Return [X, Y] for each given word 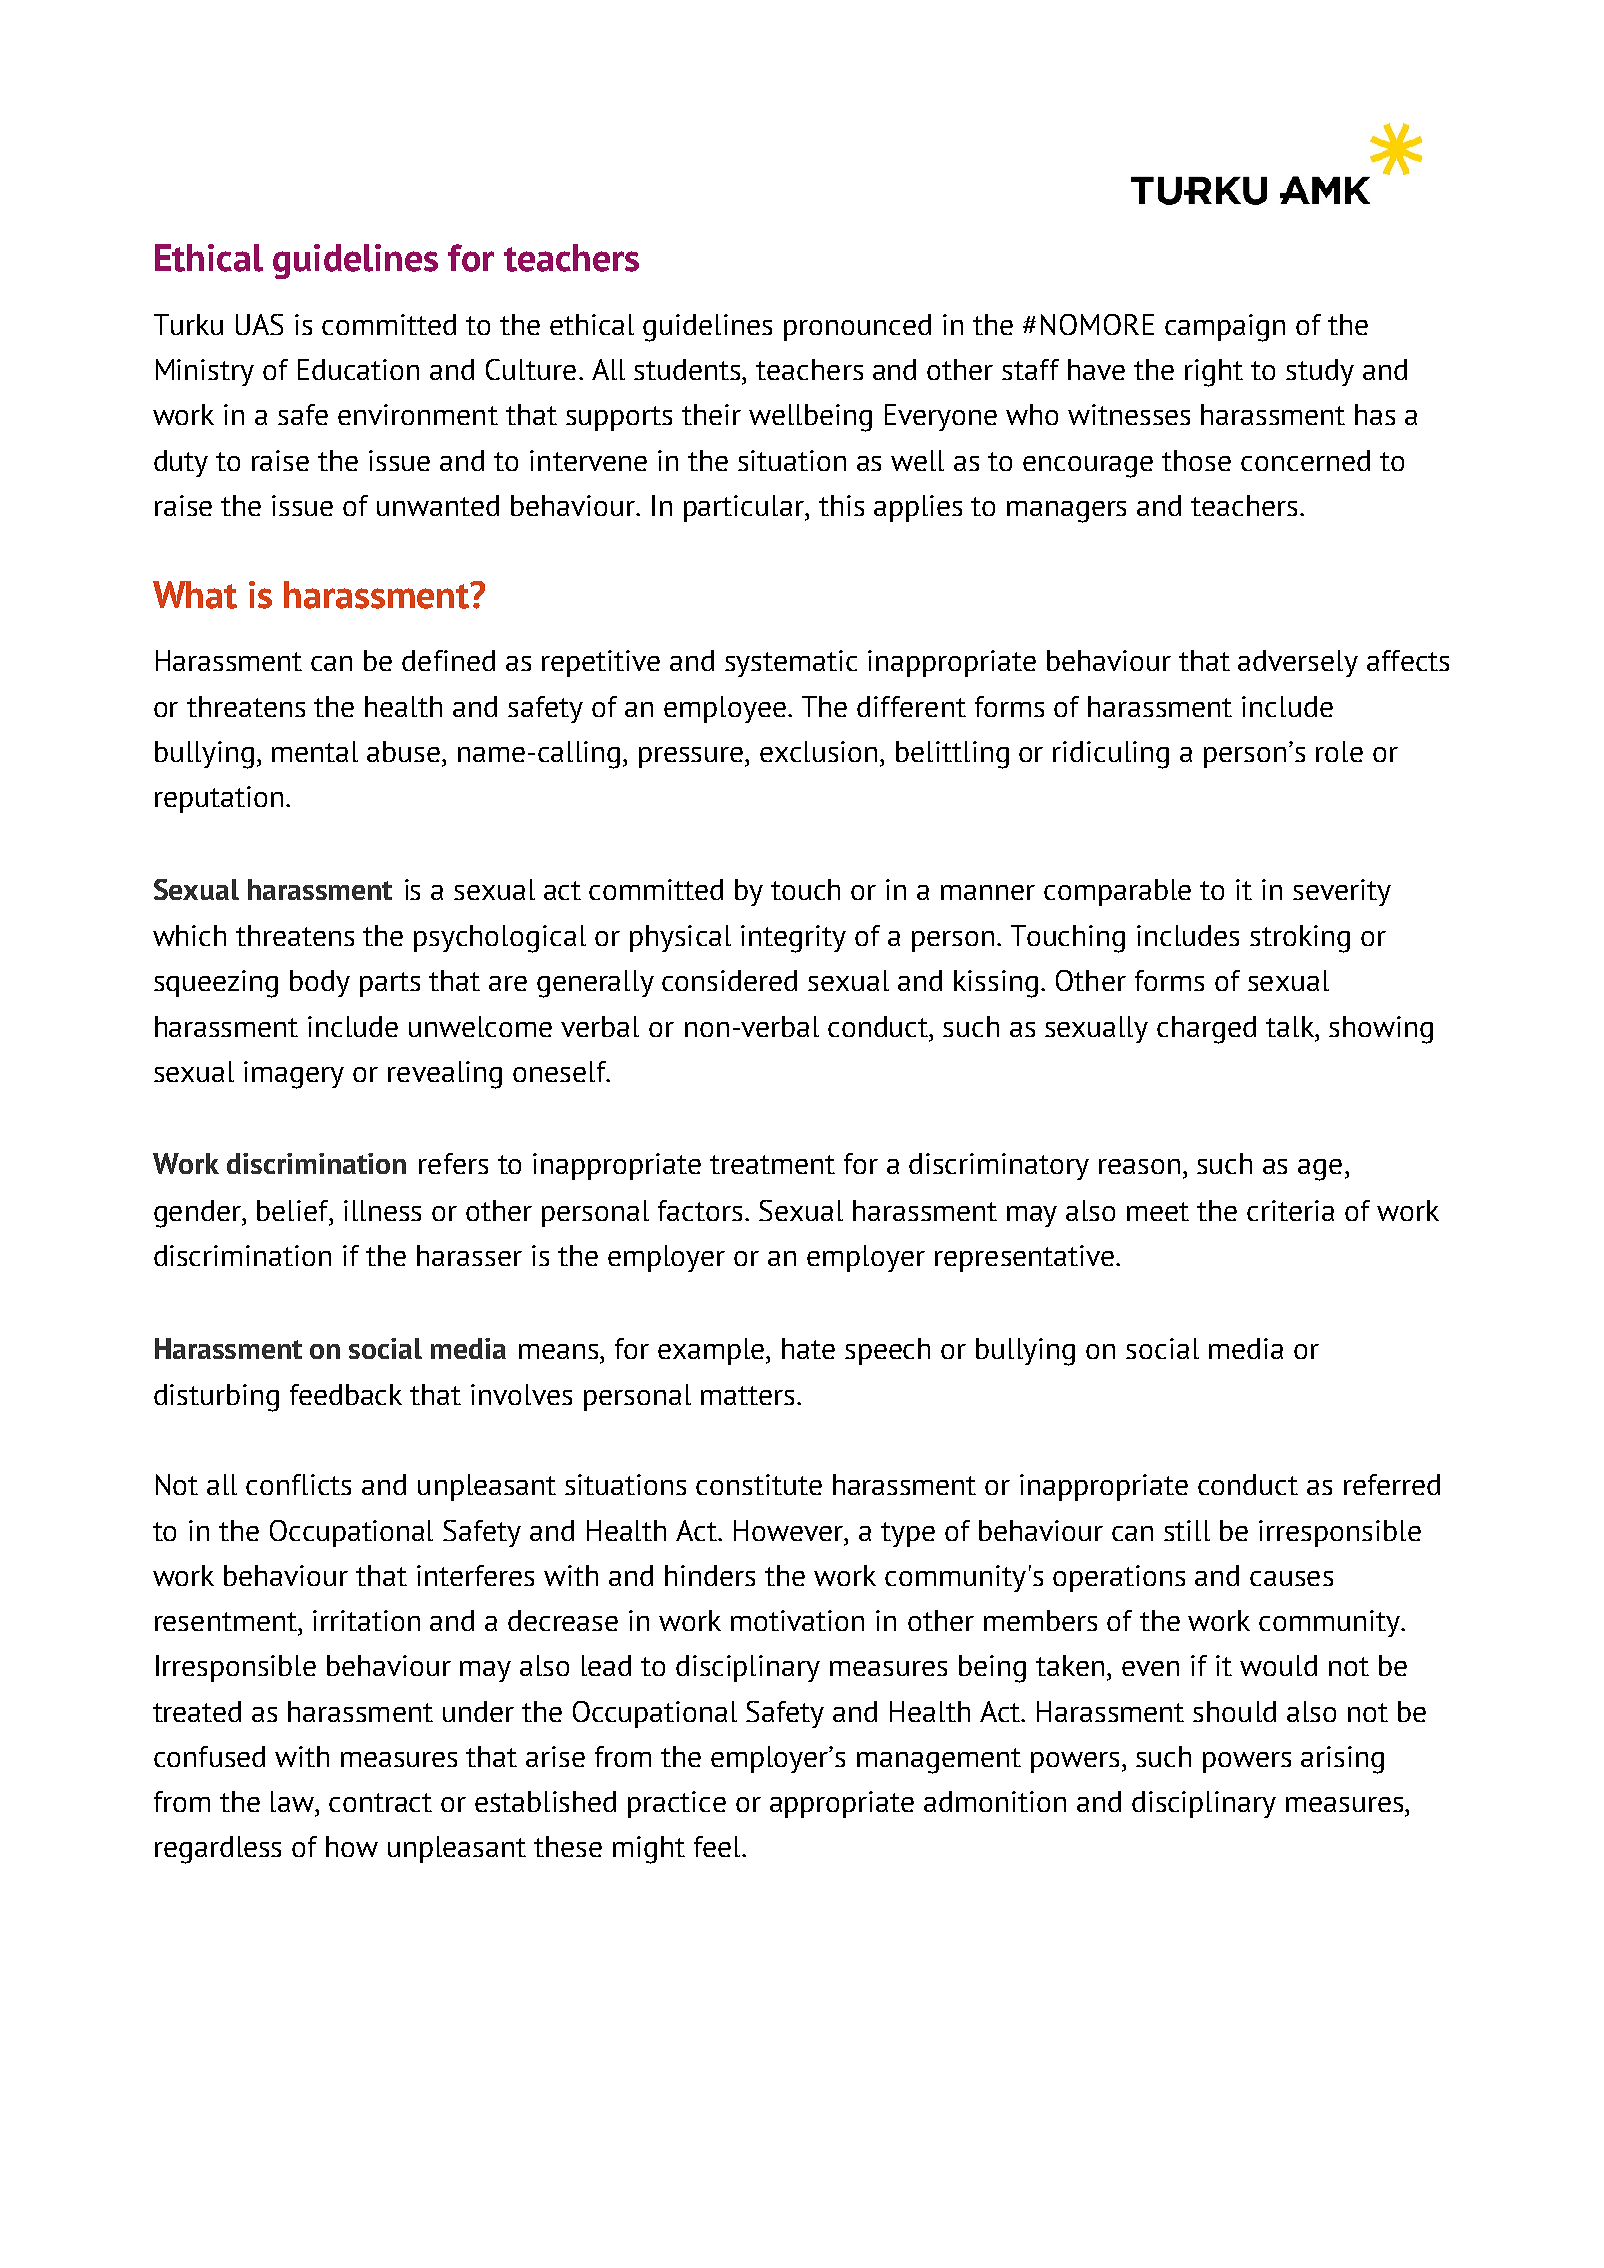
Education [358, 369]
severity [1342, 892]
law [294, 1801]
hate [808, 1348]
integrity [793, 939]
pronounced [857, 327]
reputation [219, 799]
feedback [346, 1394]
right [1214, 373]
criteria [1290, 1210]
